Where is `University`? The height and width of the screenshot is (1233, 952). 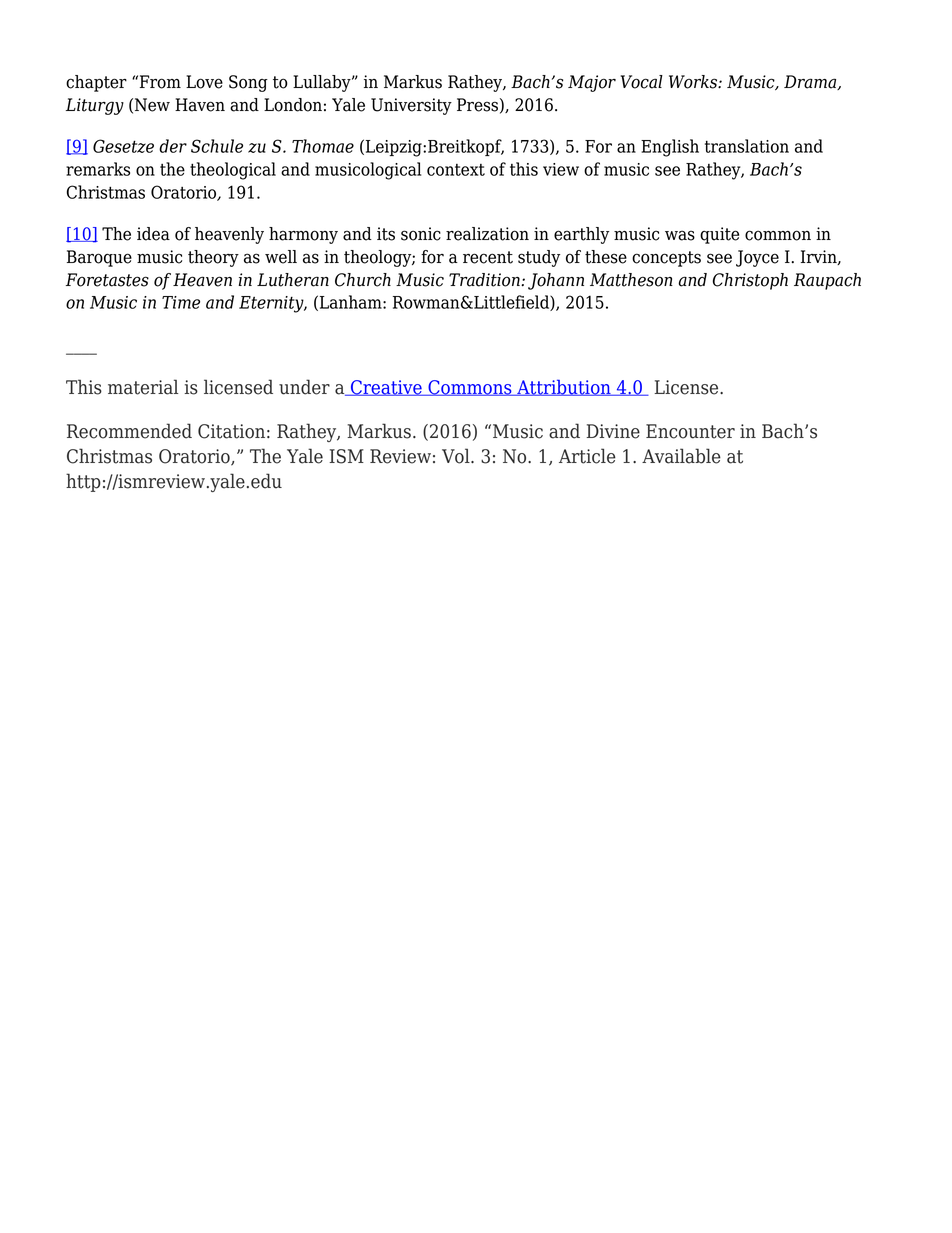
University is located at coordinates (411, 106).
